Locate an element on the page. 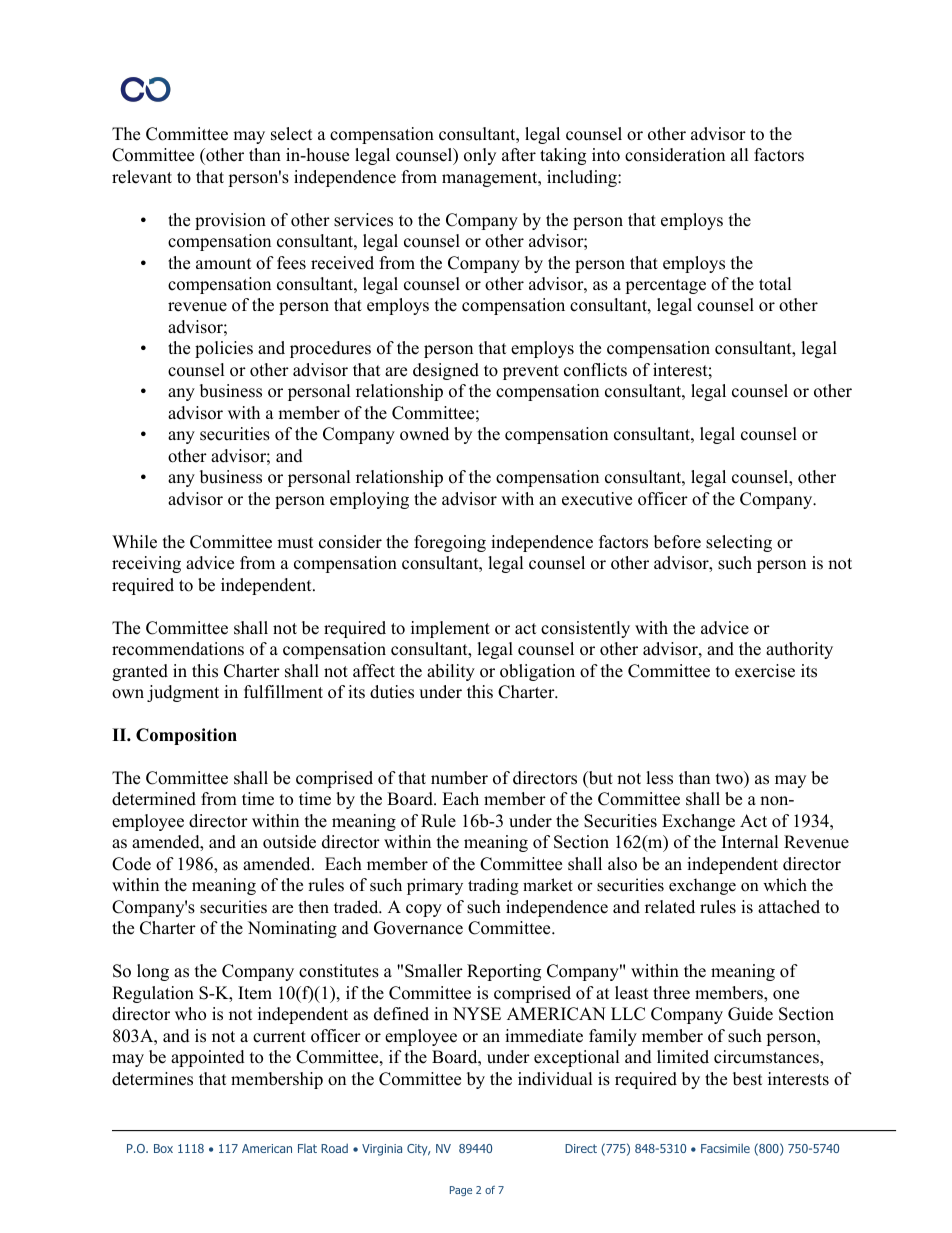 The width and height of the document is (952, 1233). receiving is located at coordinates (146, 564).
